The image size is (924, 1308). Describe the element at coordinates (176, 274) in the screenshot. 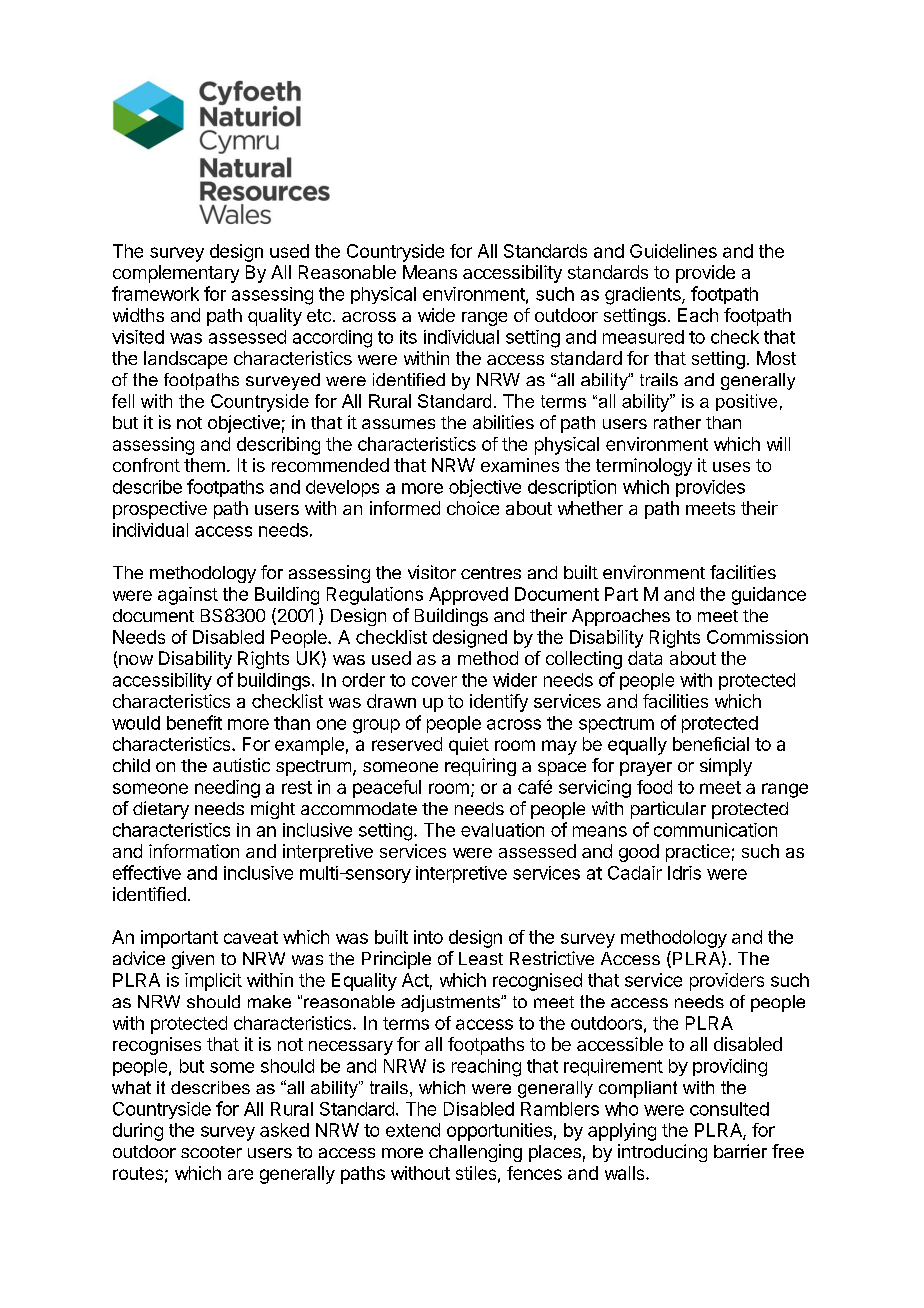

I see `complementary` at that location.
